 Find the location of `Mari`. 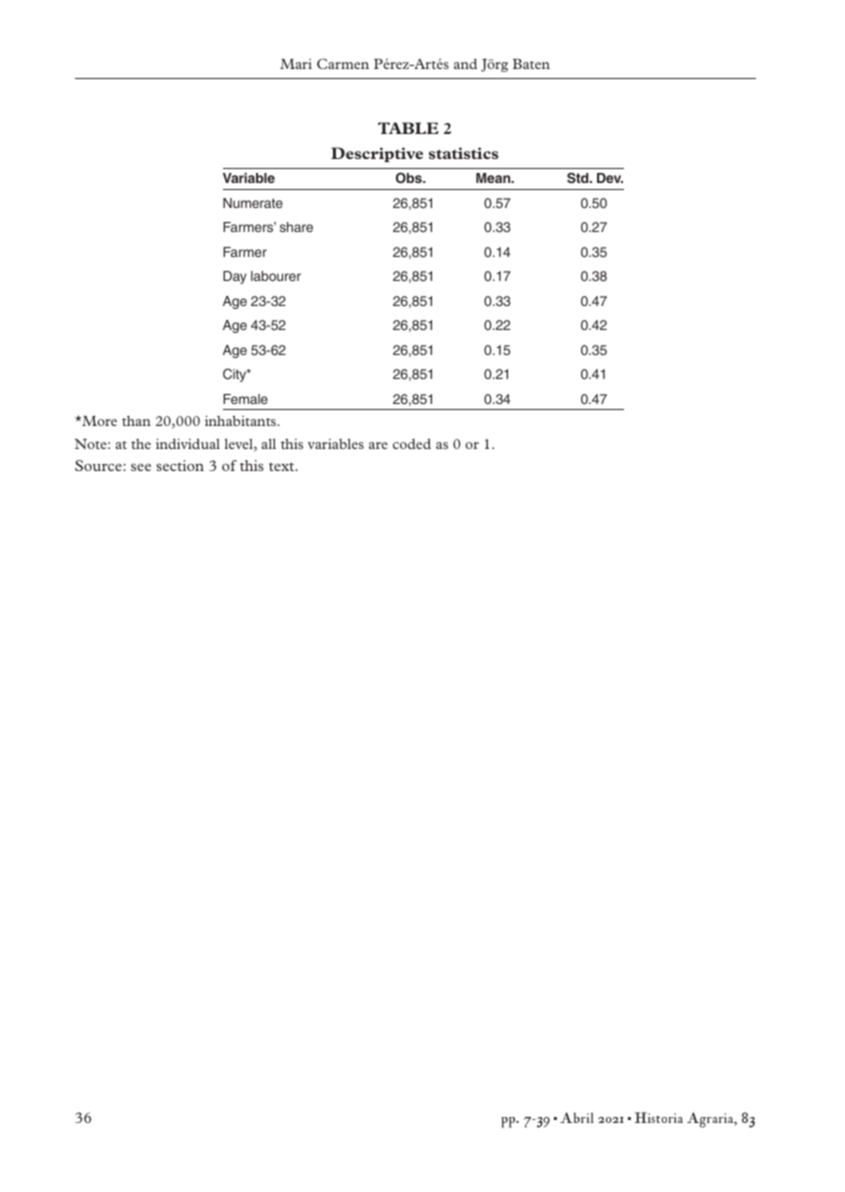

Mari is located at coordinates (296, 64).
